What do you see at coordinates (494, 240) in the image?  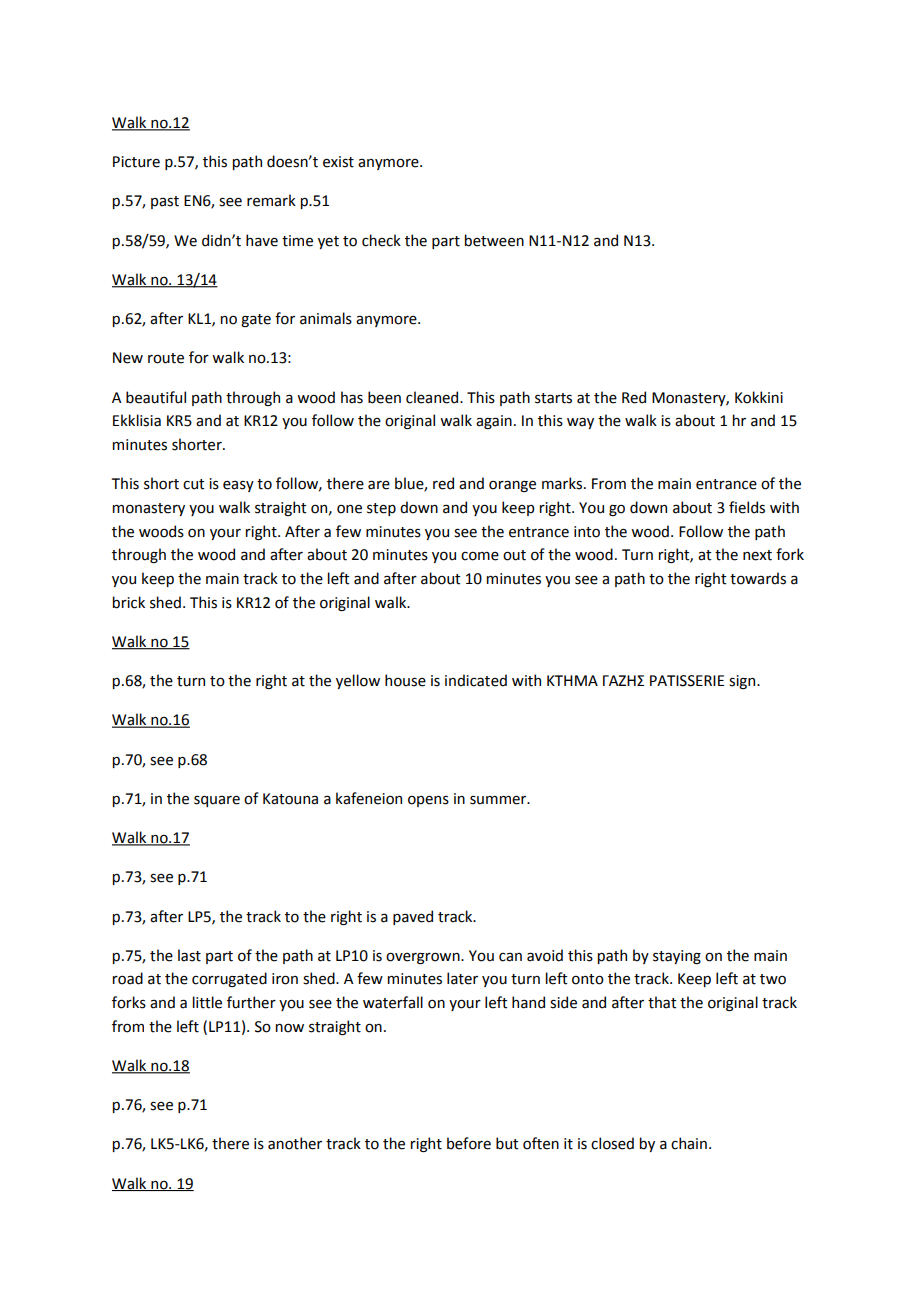 I see `between` at bounding box center [494, 240].
